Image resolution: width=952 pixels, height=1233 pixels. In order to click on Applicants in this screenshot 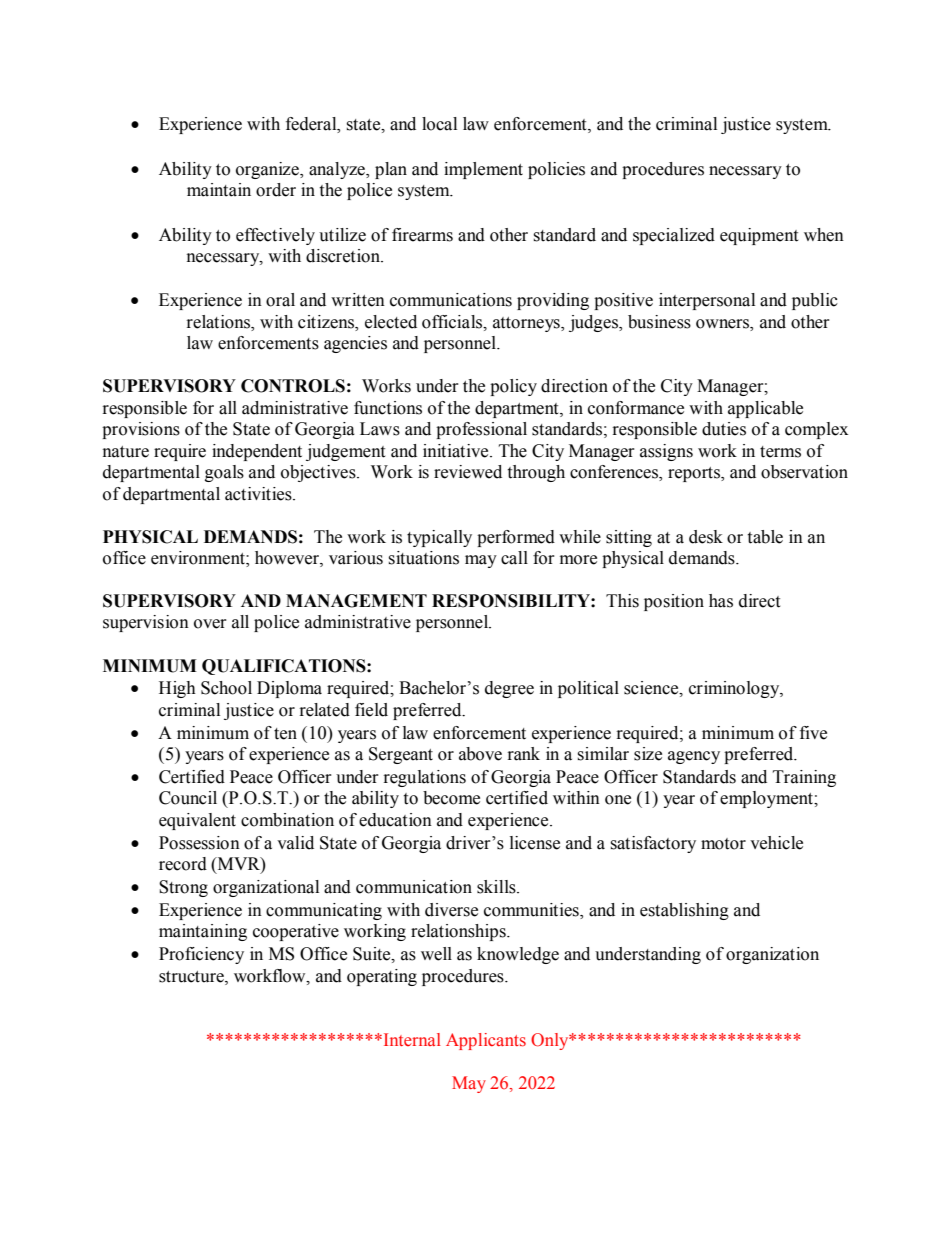, I will do `click(486, 1041)`.
